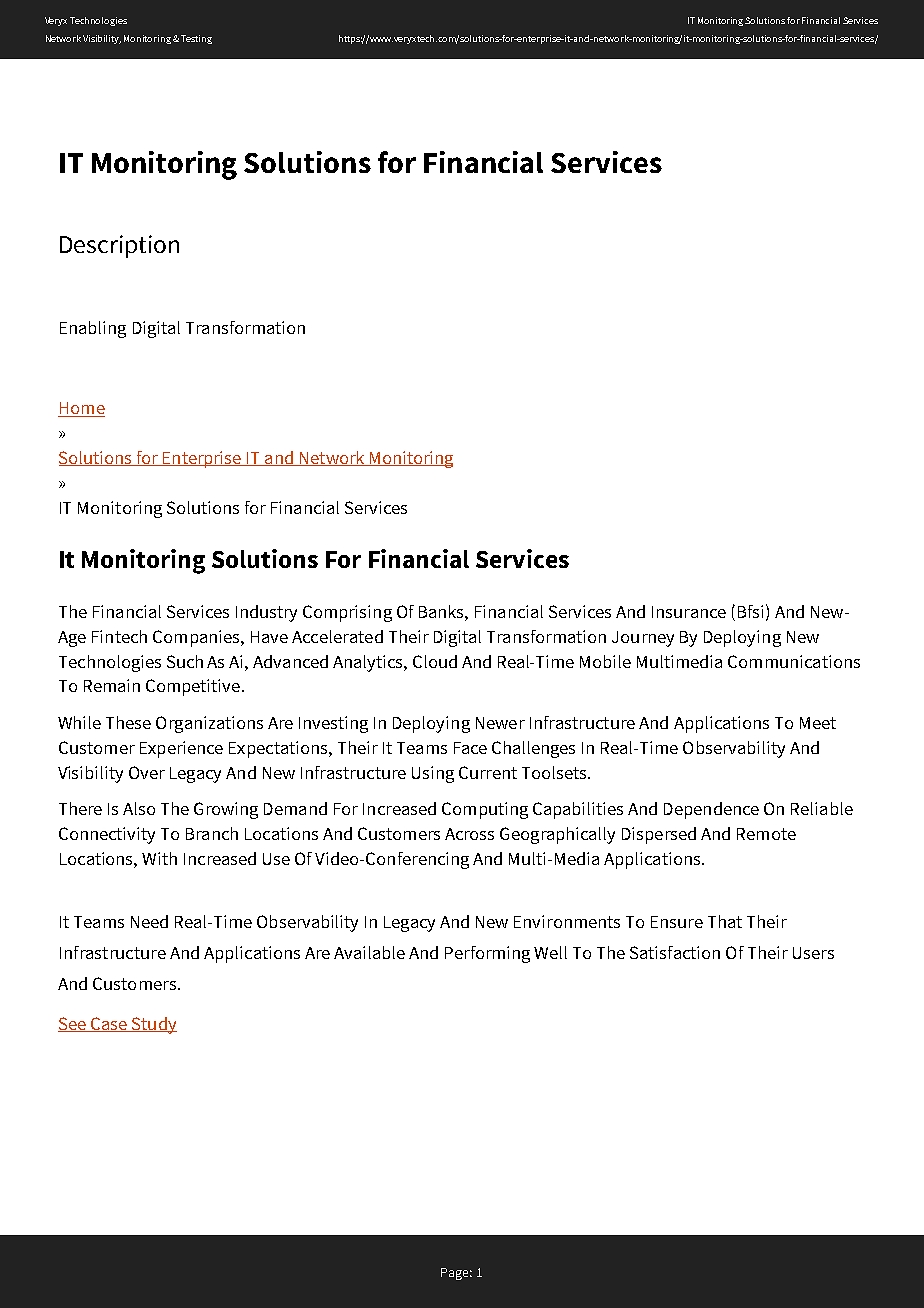 This screenshot has width=924, height=1308. I want to click on Performing, so click(487, 954).
